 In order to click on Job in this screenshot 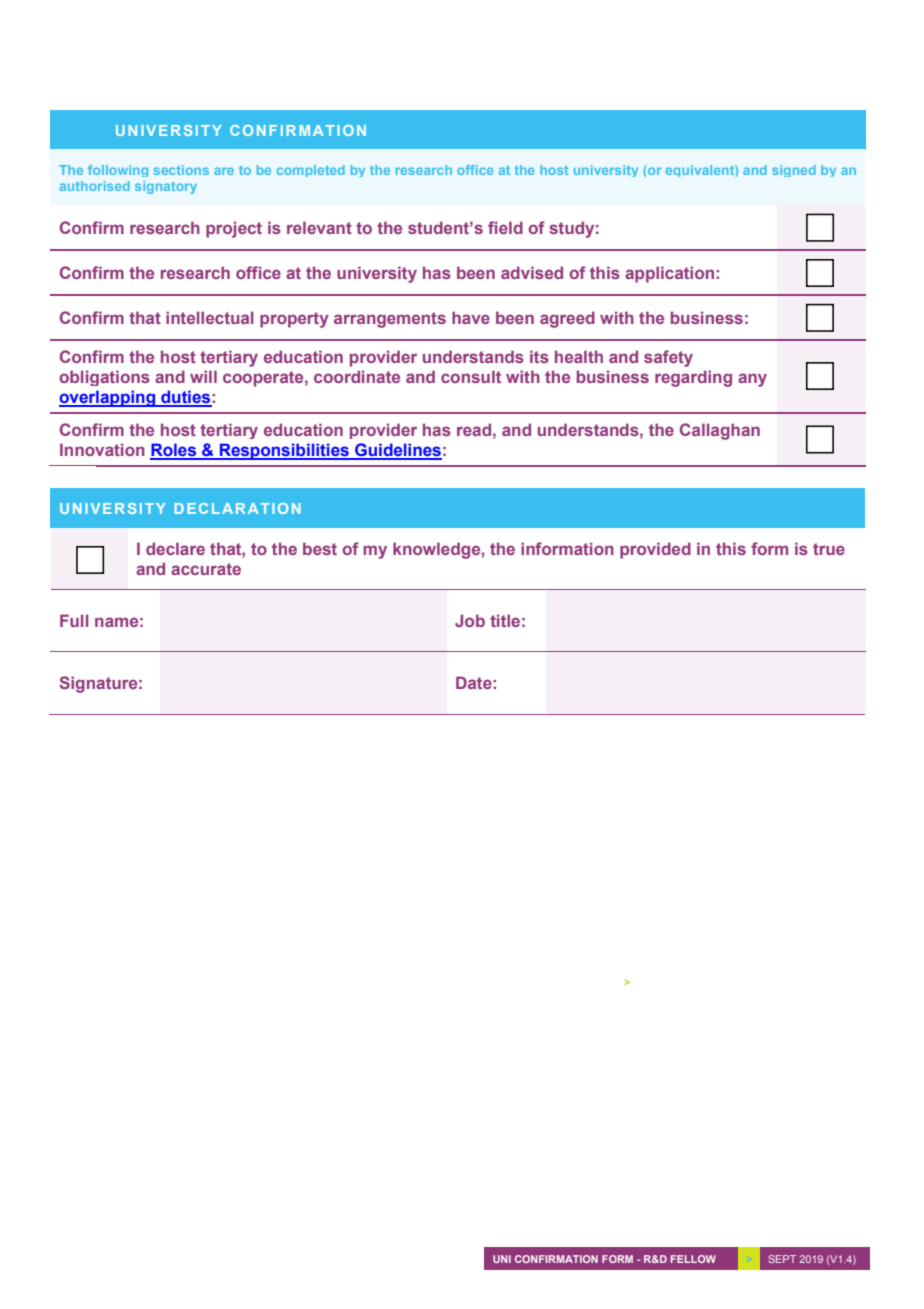, I will do `click(470, 620)`.
